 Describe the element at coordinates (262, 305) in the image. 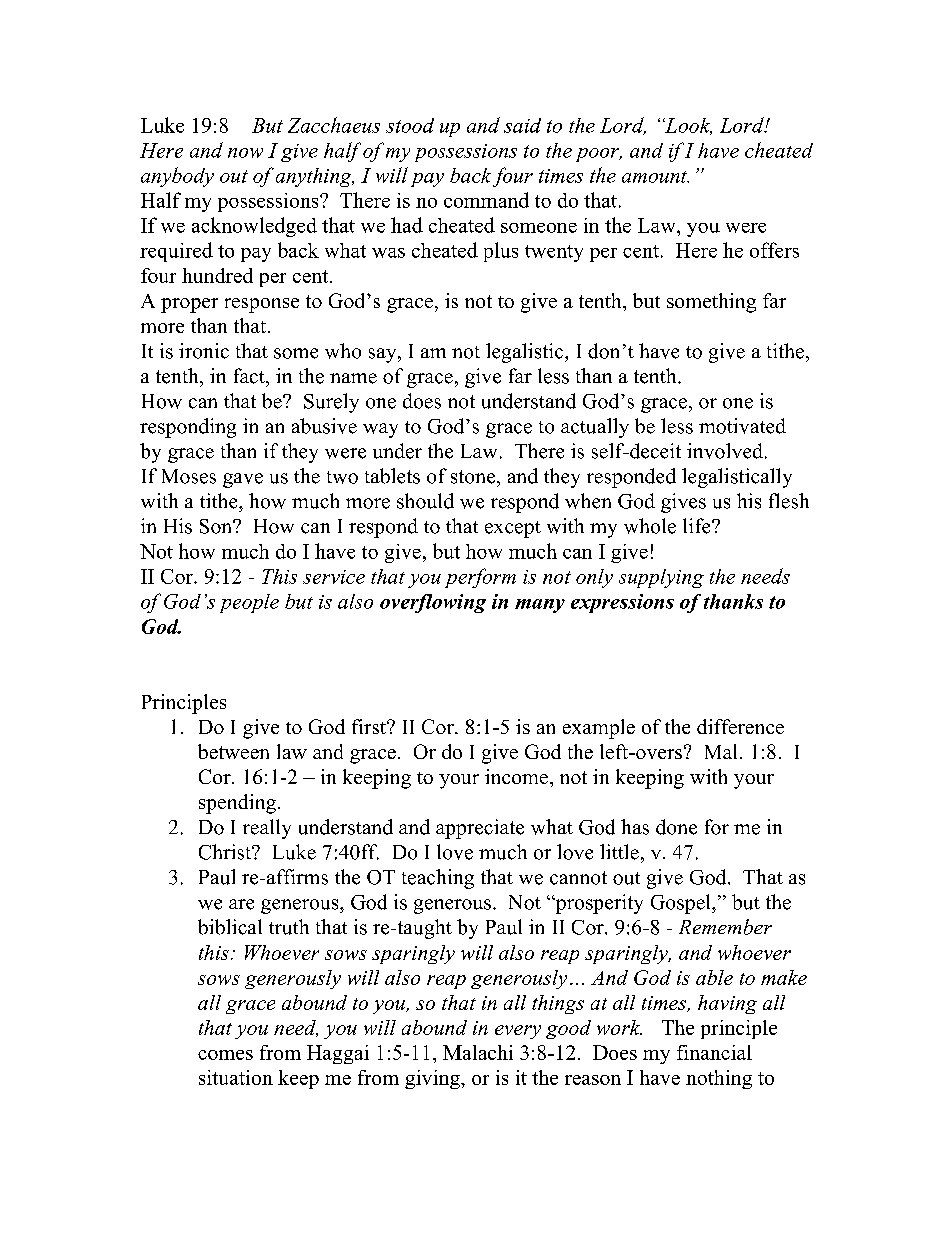

I see `response` at that location.
